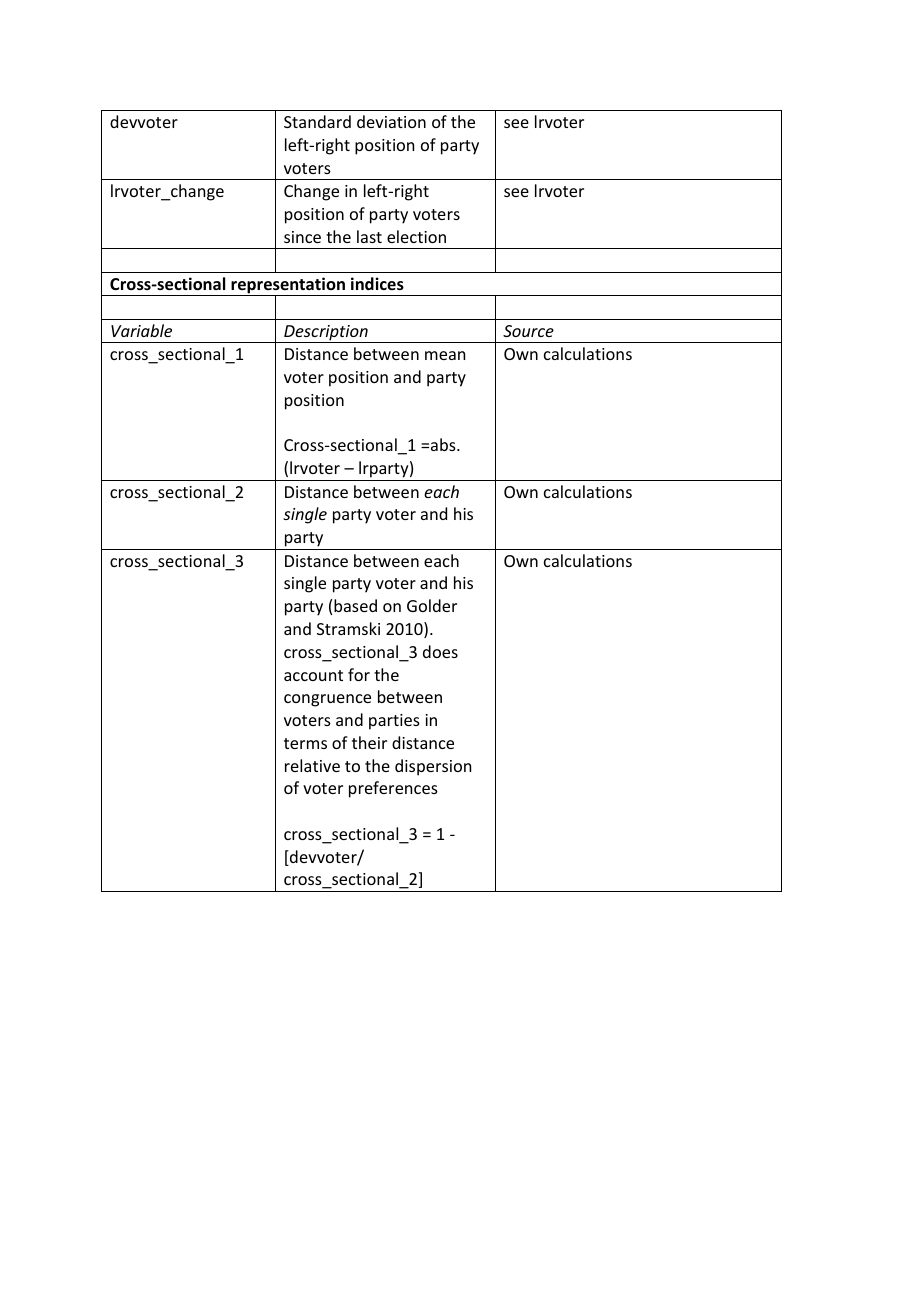 The image size is (924, 1308). Describe the element at coordinates (305, 743) in the screenshot. I see `terms` at that location.
